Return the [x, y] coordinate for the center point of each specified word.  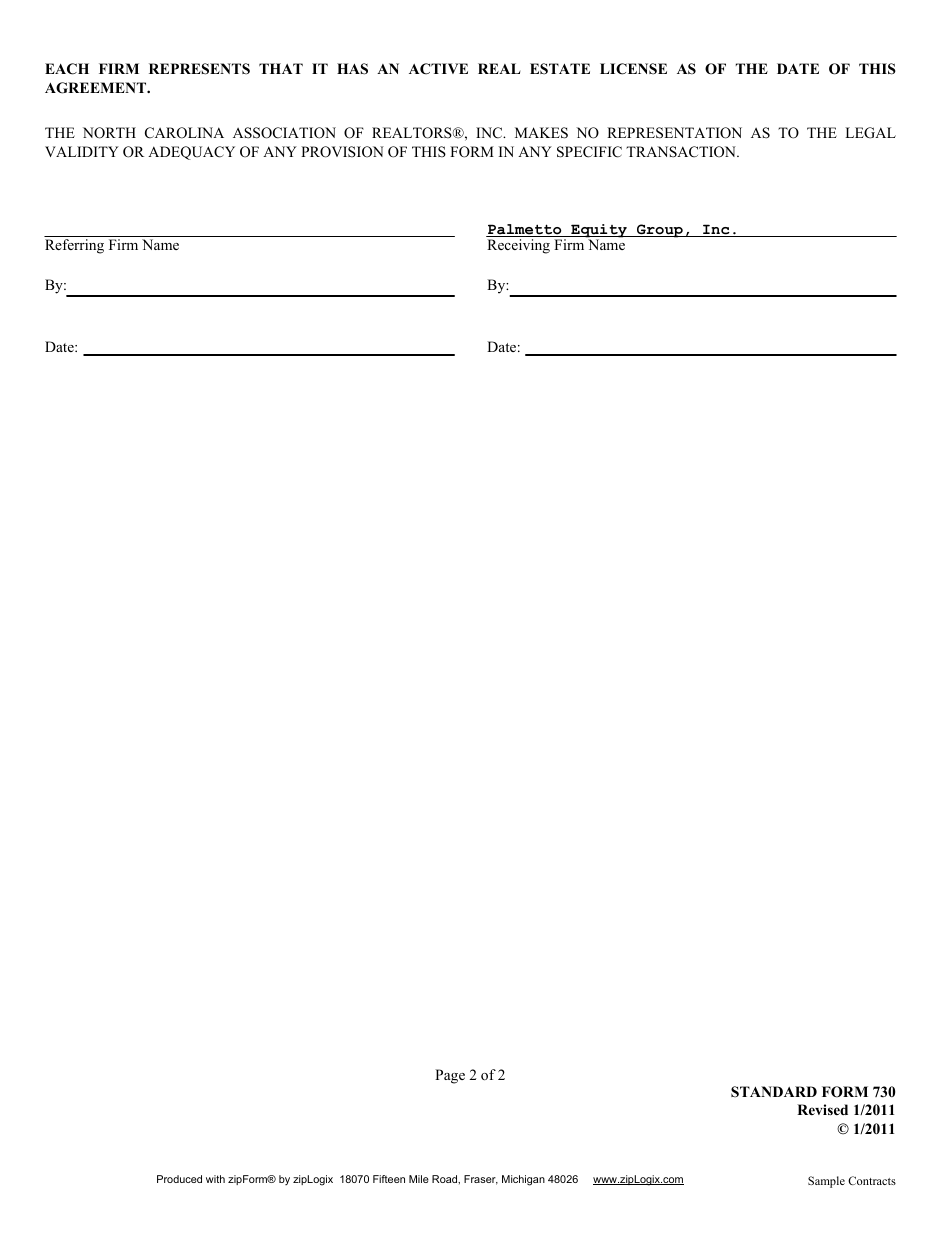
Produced [179, 1179]
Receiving [518, 246]
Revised [822, 1109]
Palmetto [525, 230]
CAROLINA [184, 133]
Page [450, 1076]
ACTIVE [438, 69]
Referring [74, 246]
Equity [599, 232]
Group [660, 231]
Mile [419, 1179]
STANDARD [774, 1092]
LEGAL [870, 133]
